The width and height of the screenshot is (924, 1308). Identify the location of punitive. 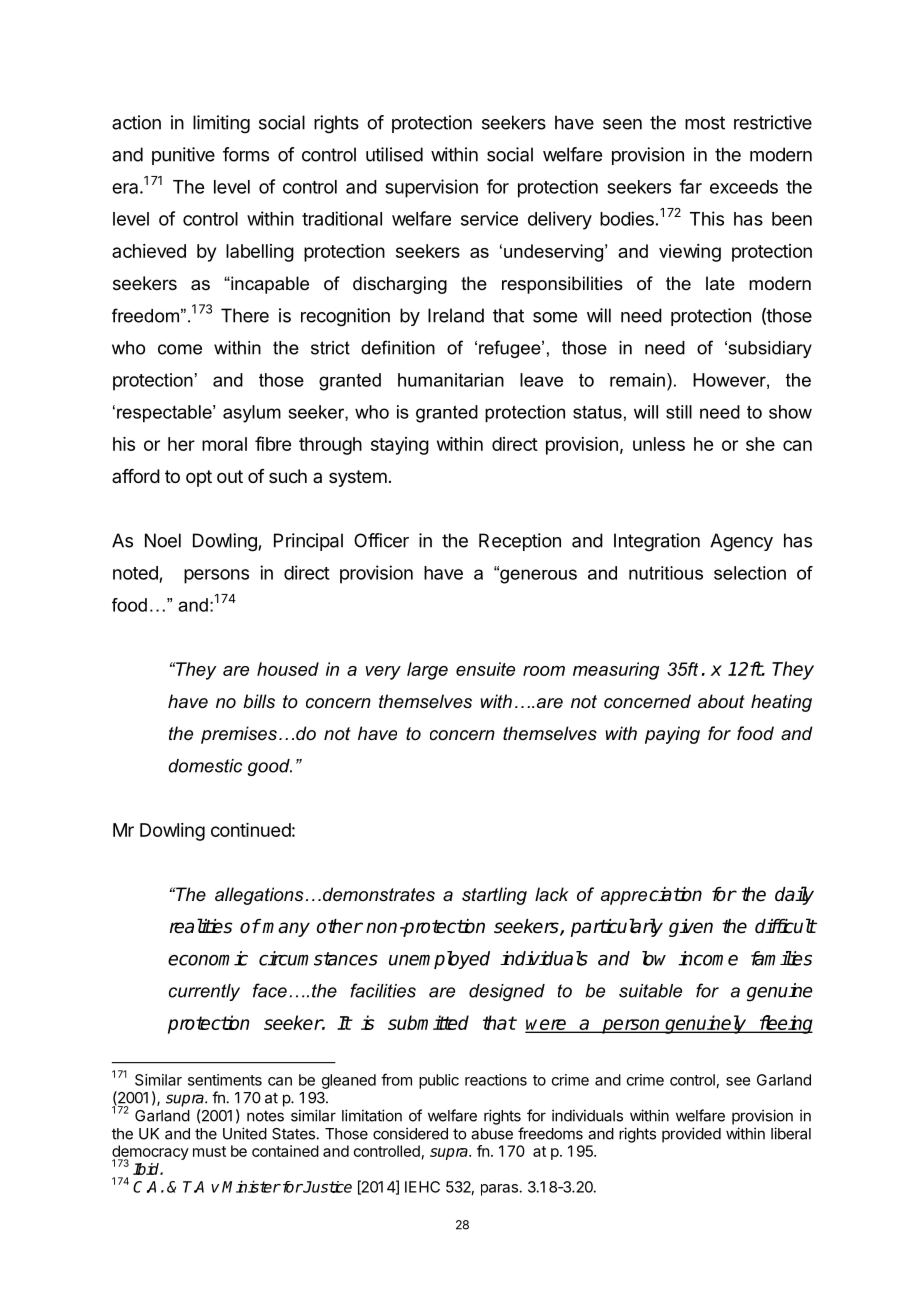
(183, 156).
